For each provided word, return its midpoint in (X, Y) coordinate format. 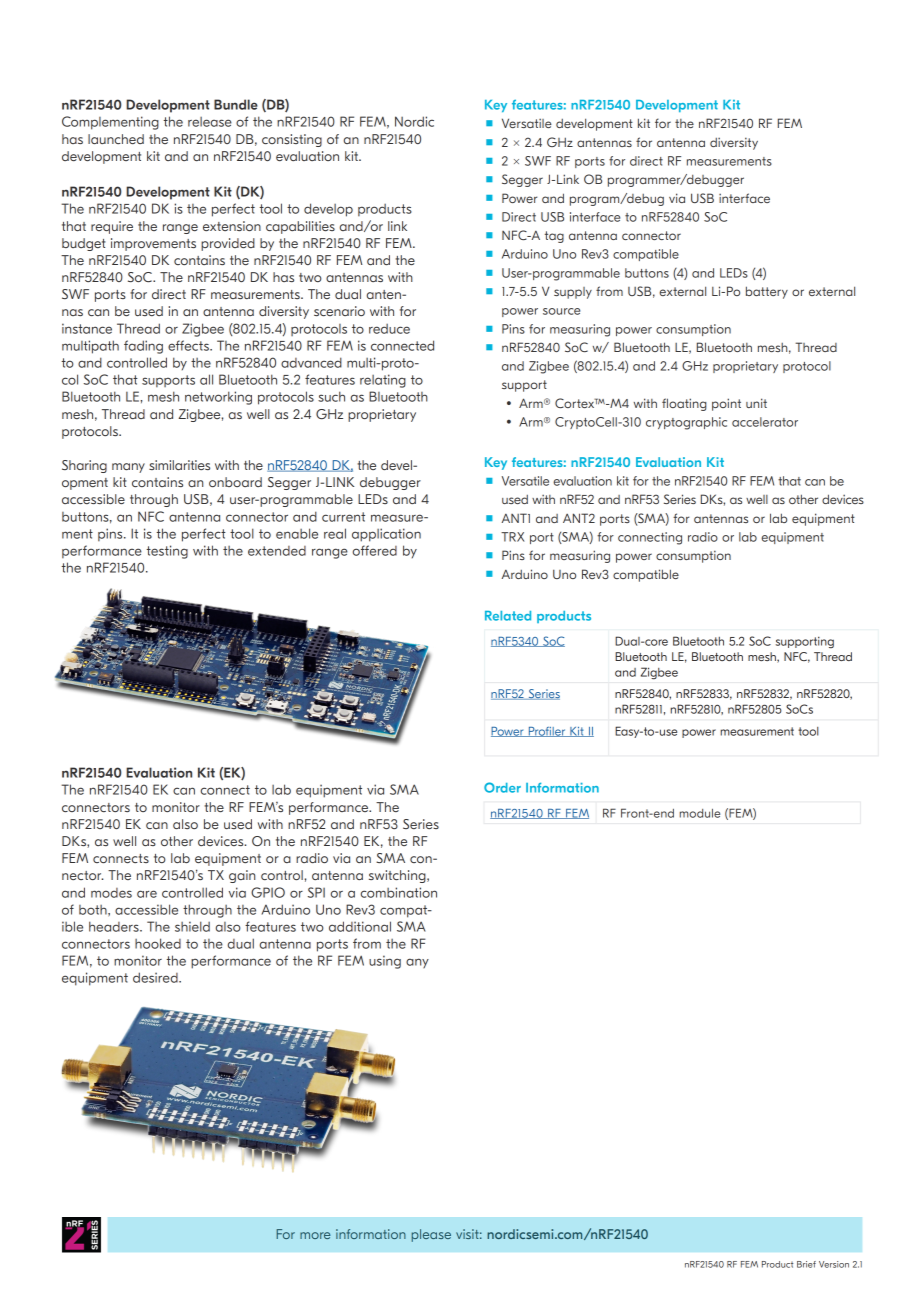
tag (554, 237)
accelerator (765, 422)
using (385, 962)
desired (156, 977)
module (700, 813)
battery (767, 292)
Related (508, 616)
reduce (389, 329)
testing (167, 552)
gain (242, 876)
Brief (806, 1264)
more (315, 1235)
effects (189, 345)
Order (502, 787)
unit (756, 403)
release (210, 122)
